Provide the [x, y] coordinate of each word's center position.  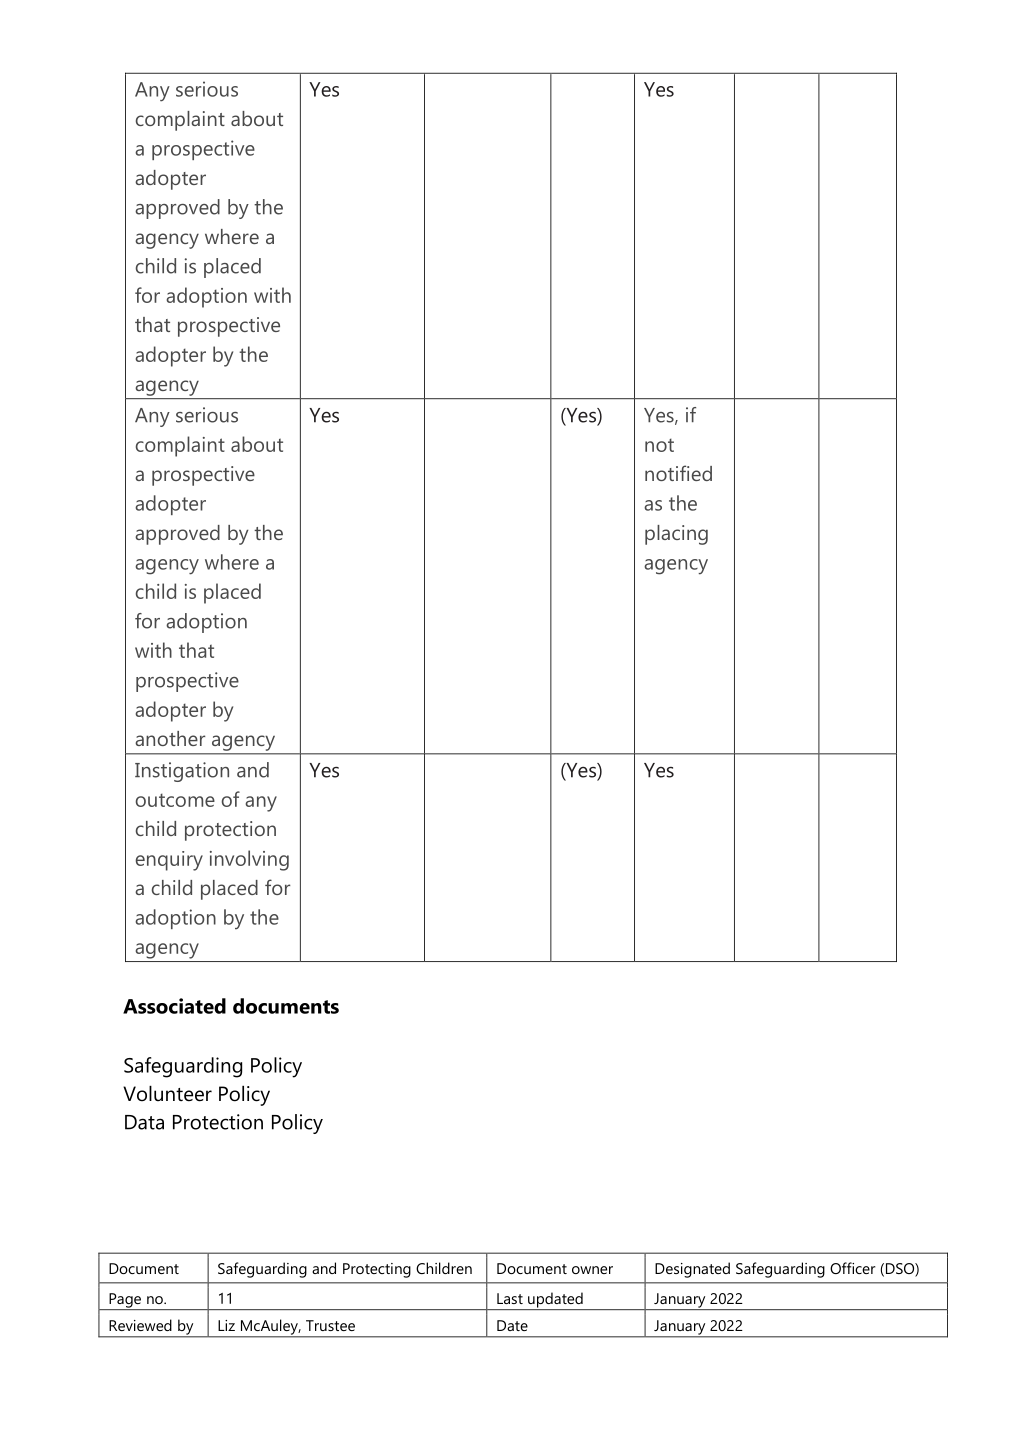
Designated [692, 1270]
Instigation [182, 772]
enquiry [169, 861]
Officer [853, 1268]
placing [676, 535]
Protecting [377, 1270]
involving [249, 860]
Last [510, 1298]
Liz [226, 1325]
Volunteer [167, 1094]
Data [144, 1122]
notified [678, 473]
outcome [175, 800]
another [170, 738]
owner [592, 1270]
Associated [174, 1006]
